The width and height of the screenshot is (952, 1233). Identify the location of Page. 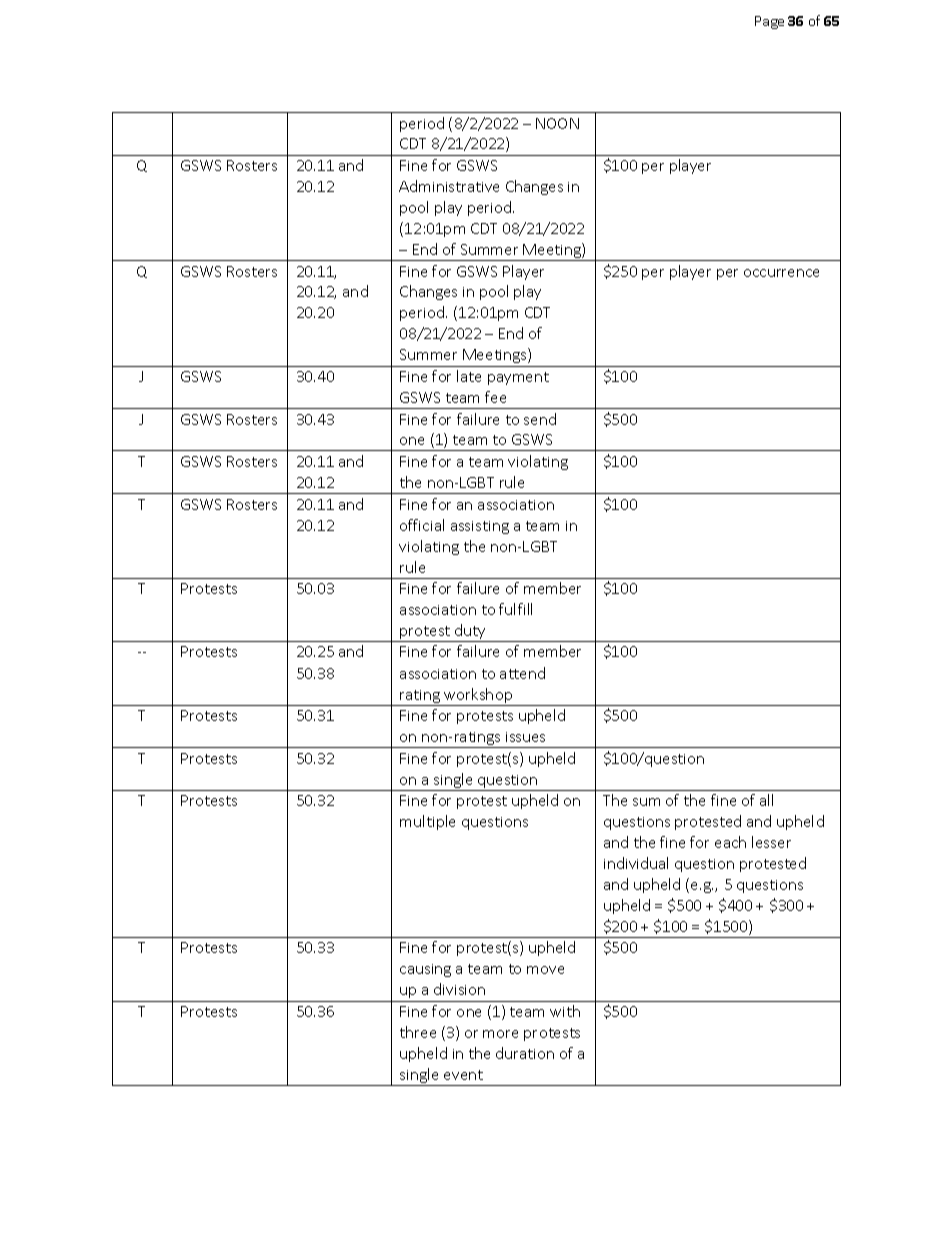
(769, 22).
